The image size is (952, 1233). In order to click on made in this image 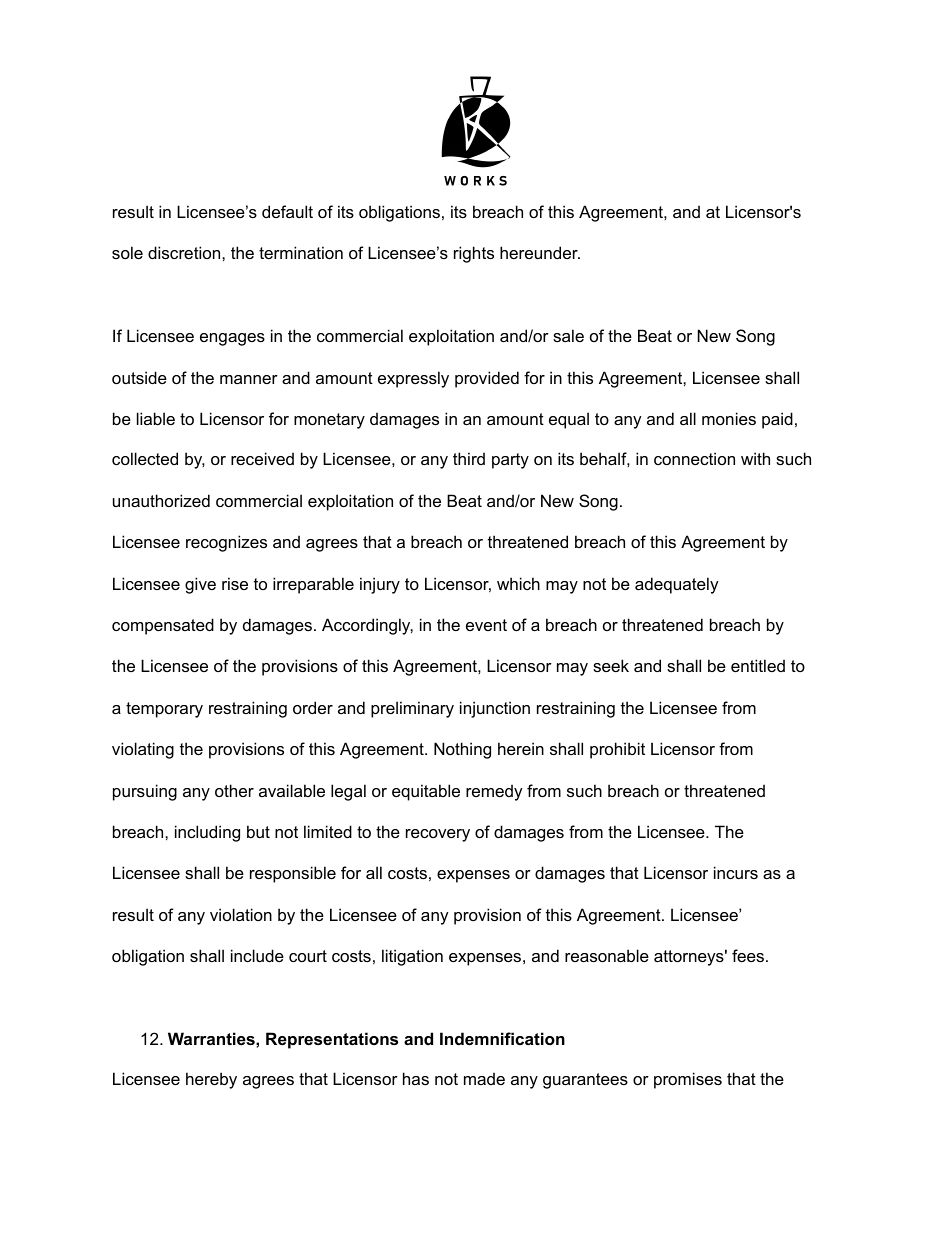, I will do `click(484, 1078)`.
